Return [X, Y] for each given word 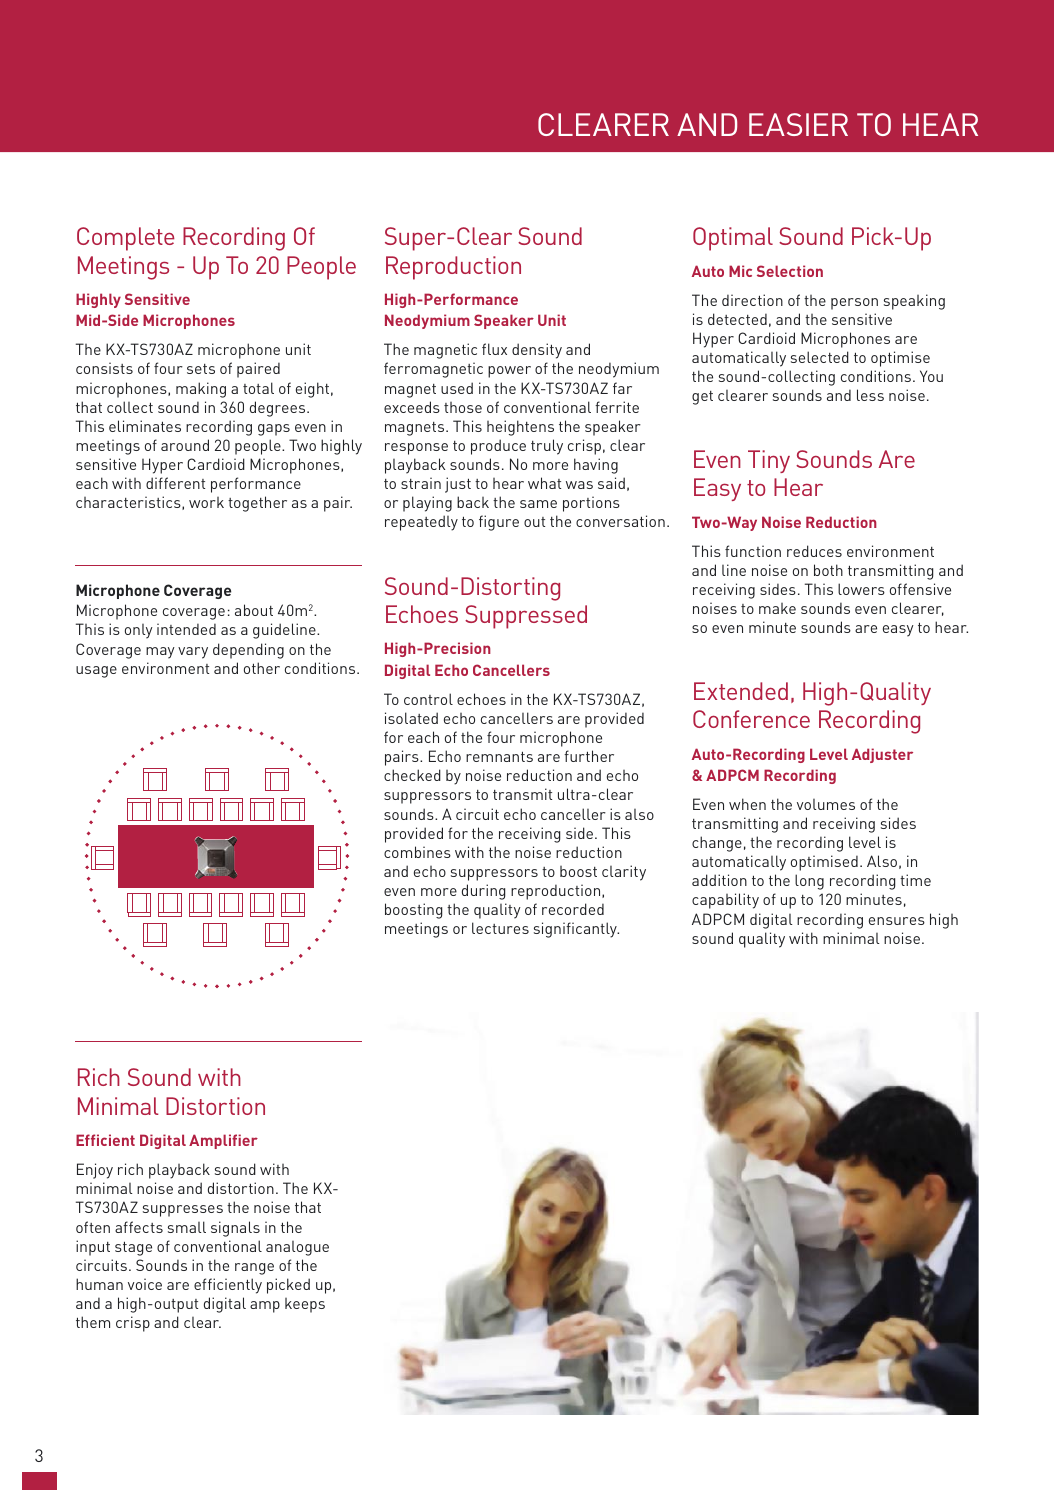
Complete [126, 239]
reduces [814, 551]
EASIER [798, 124]
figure [499, 523]
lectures [500, 928]
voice [145, 1284]
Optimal [733, 239]
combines [417, 852]
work [206, 502]
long [809, 882]
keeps [305, 1305]
